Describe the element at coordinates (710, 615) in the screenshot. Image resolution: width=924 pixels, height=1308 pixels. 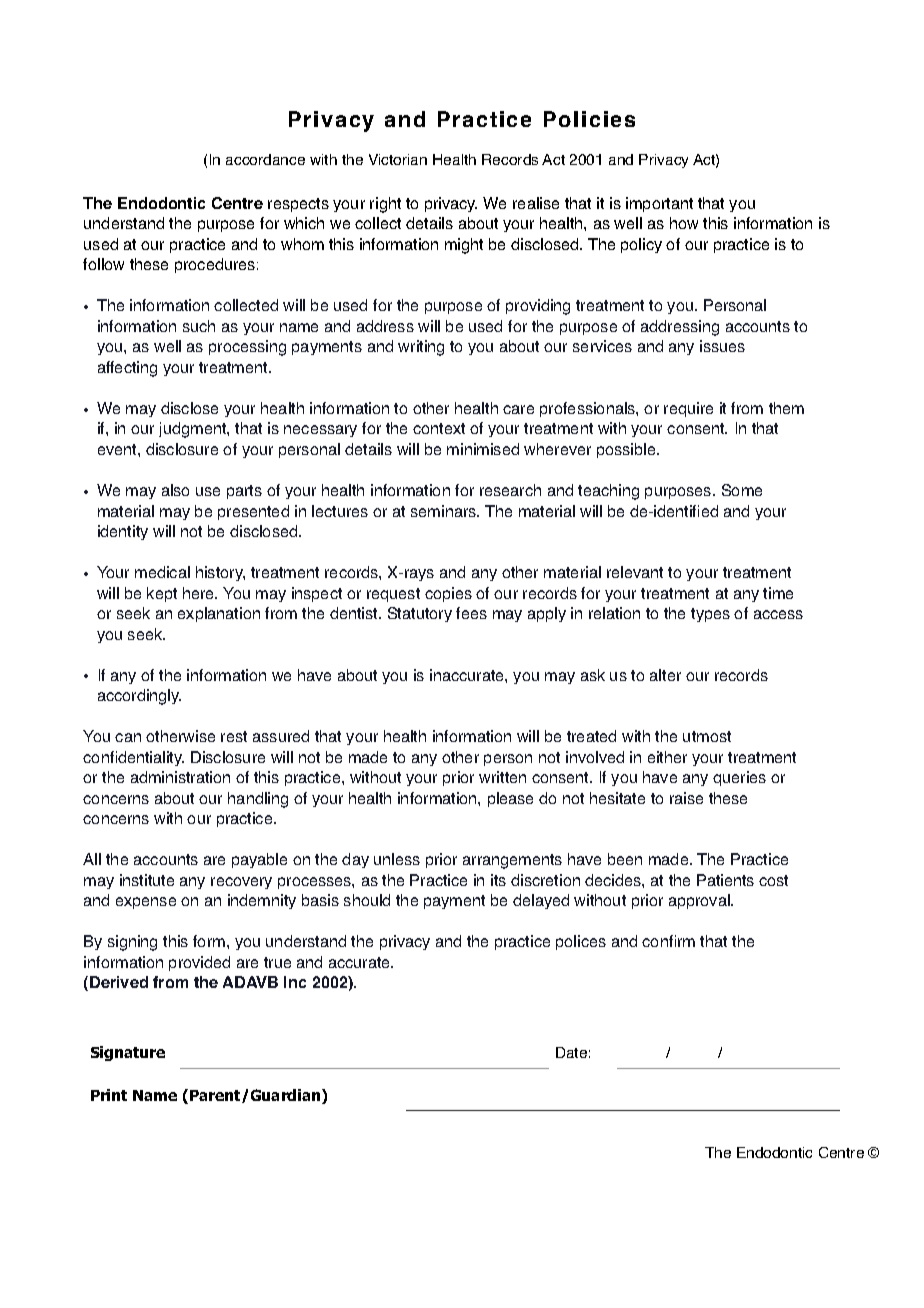
I see `types` at that location.
